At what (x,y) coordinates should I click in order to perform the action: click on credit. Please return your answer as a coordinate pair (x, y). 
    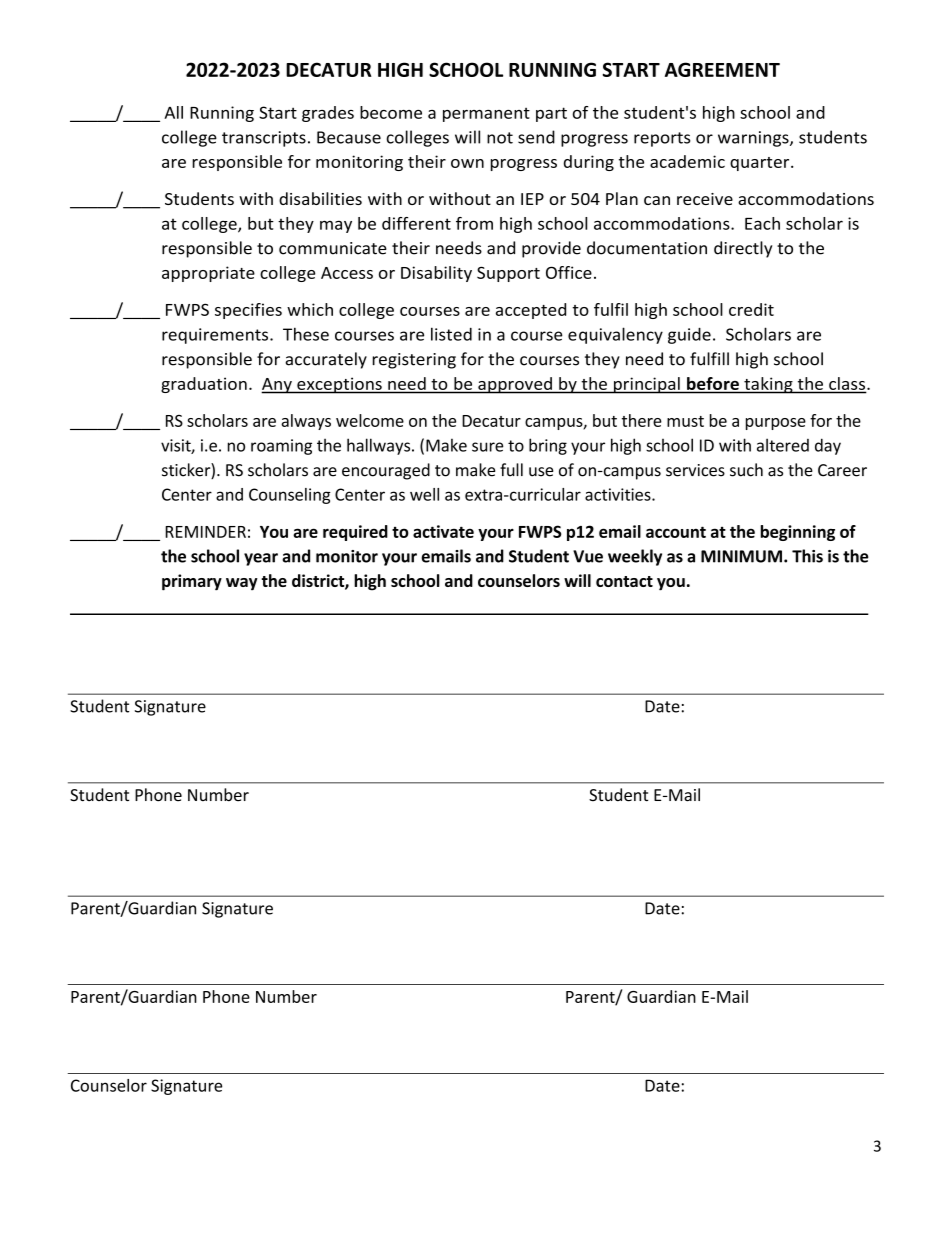
    Looking at the image, I should click on (751, 309).
